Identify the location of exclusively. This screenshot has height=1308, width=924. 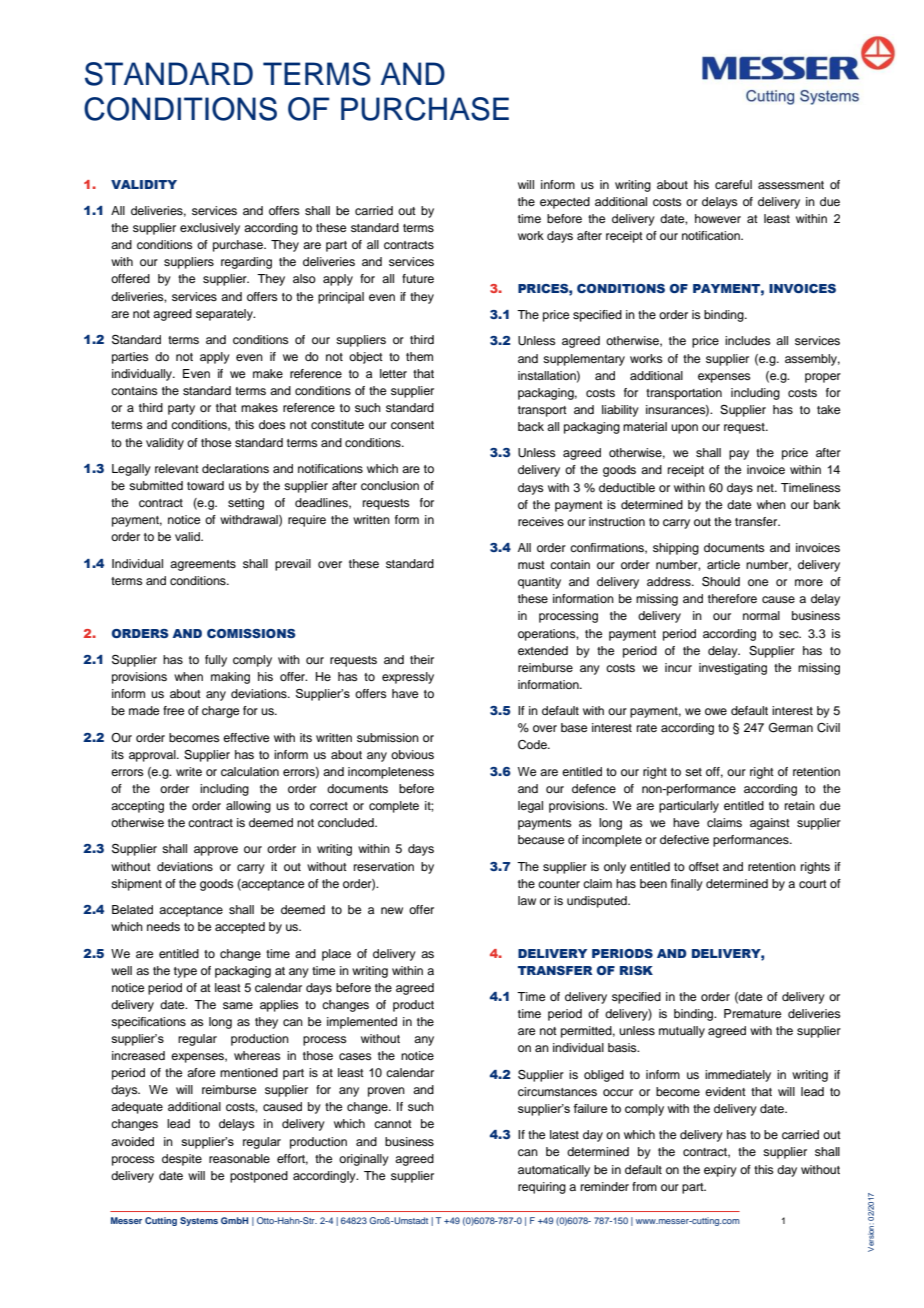
(210, 229).
